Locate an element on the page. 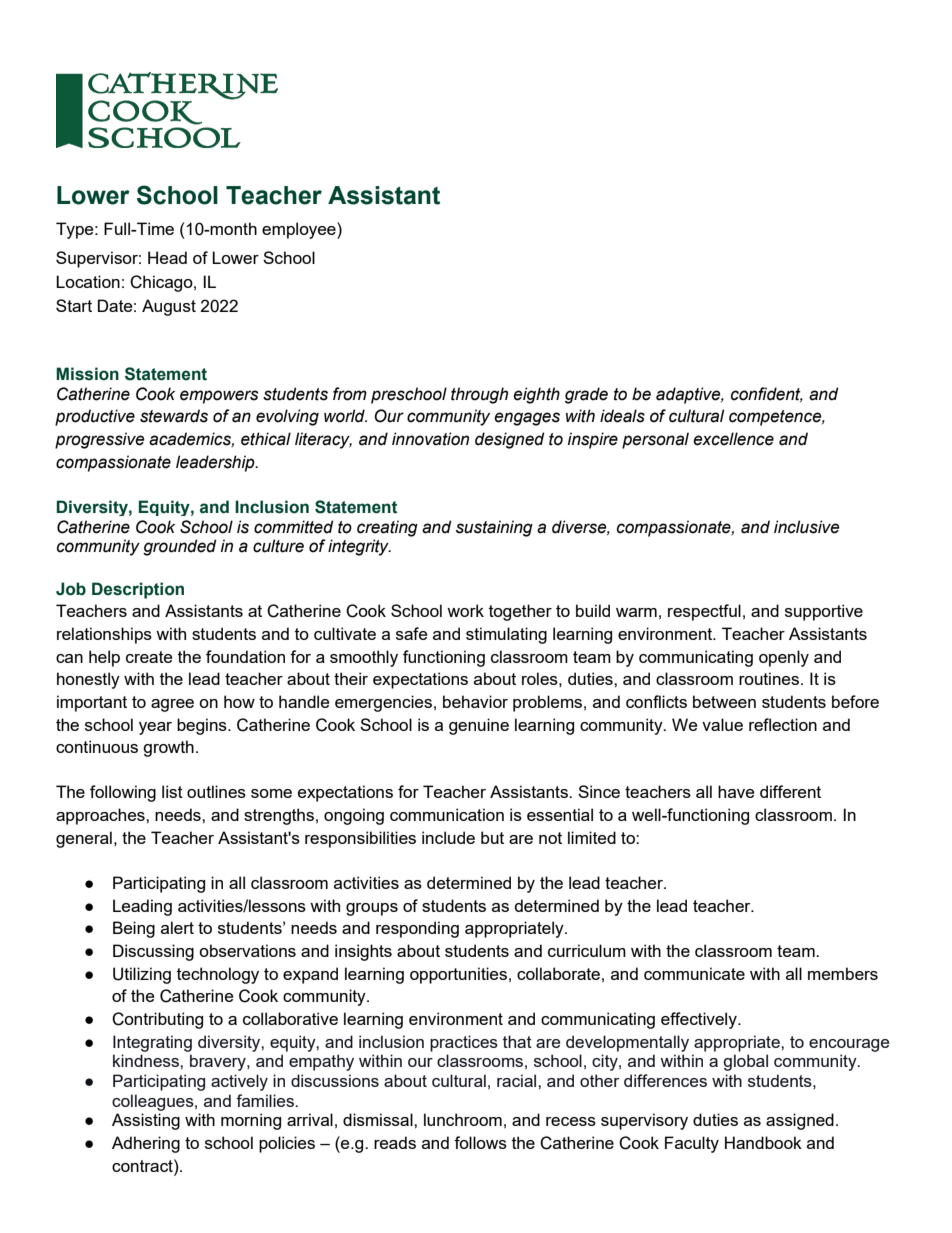 The width and height of the page is (952, 1233). excellence is located at coordinates (733, 439).
